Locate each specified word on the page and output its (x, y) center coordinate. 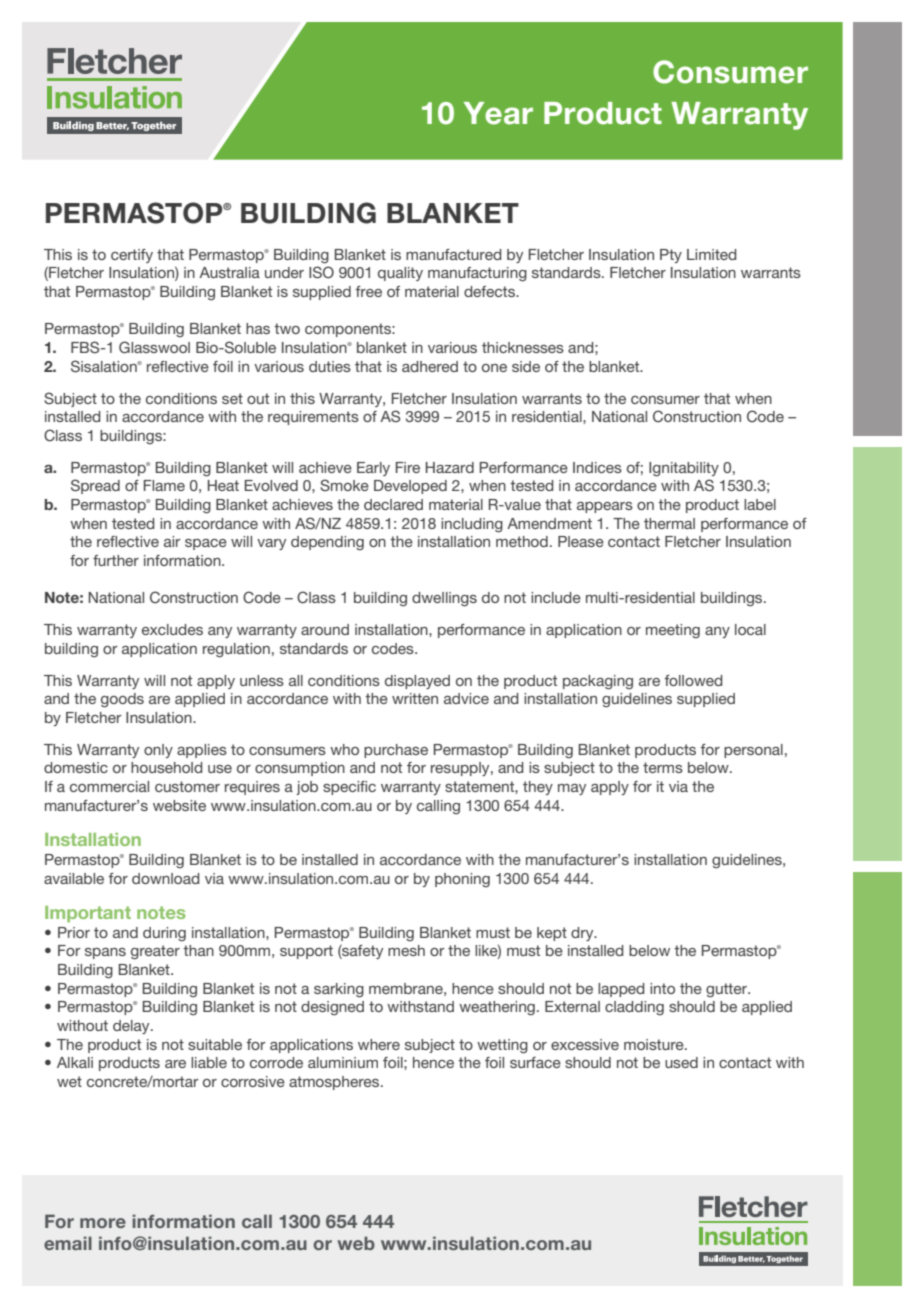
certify (132, 256)
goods (122, 700)
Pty (671, 256)
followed (694, 680)
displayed (417, 682)
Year (498, 113)
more (103, 1223)
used (681, 1062)
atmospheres (335, 1083)
